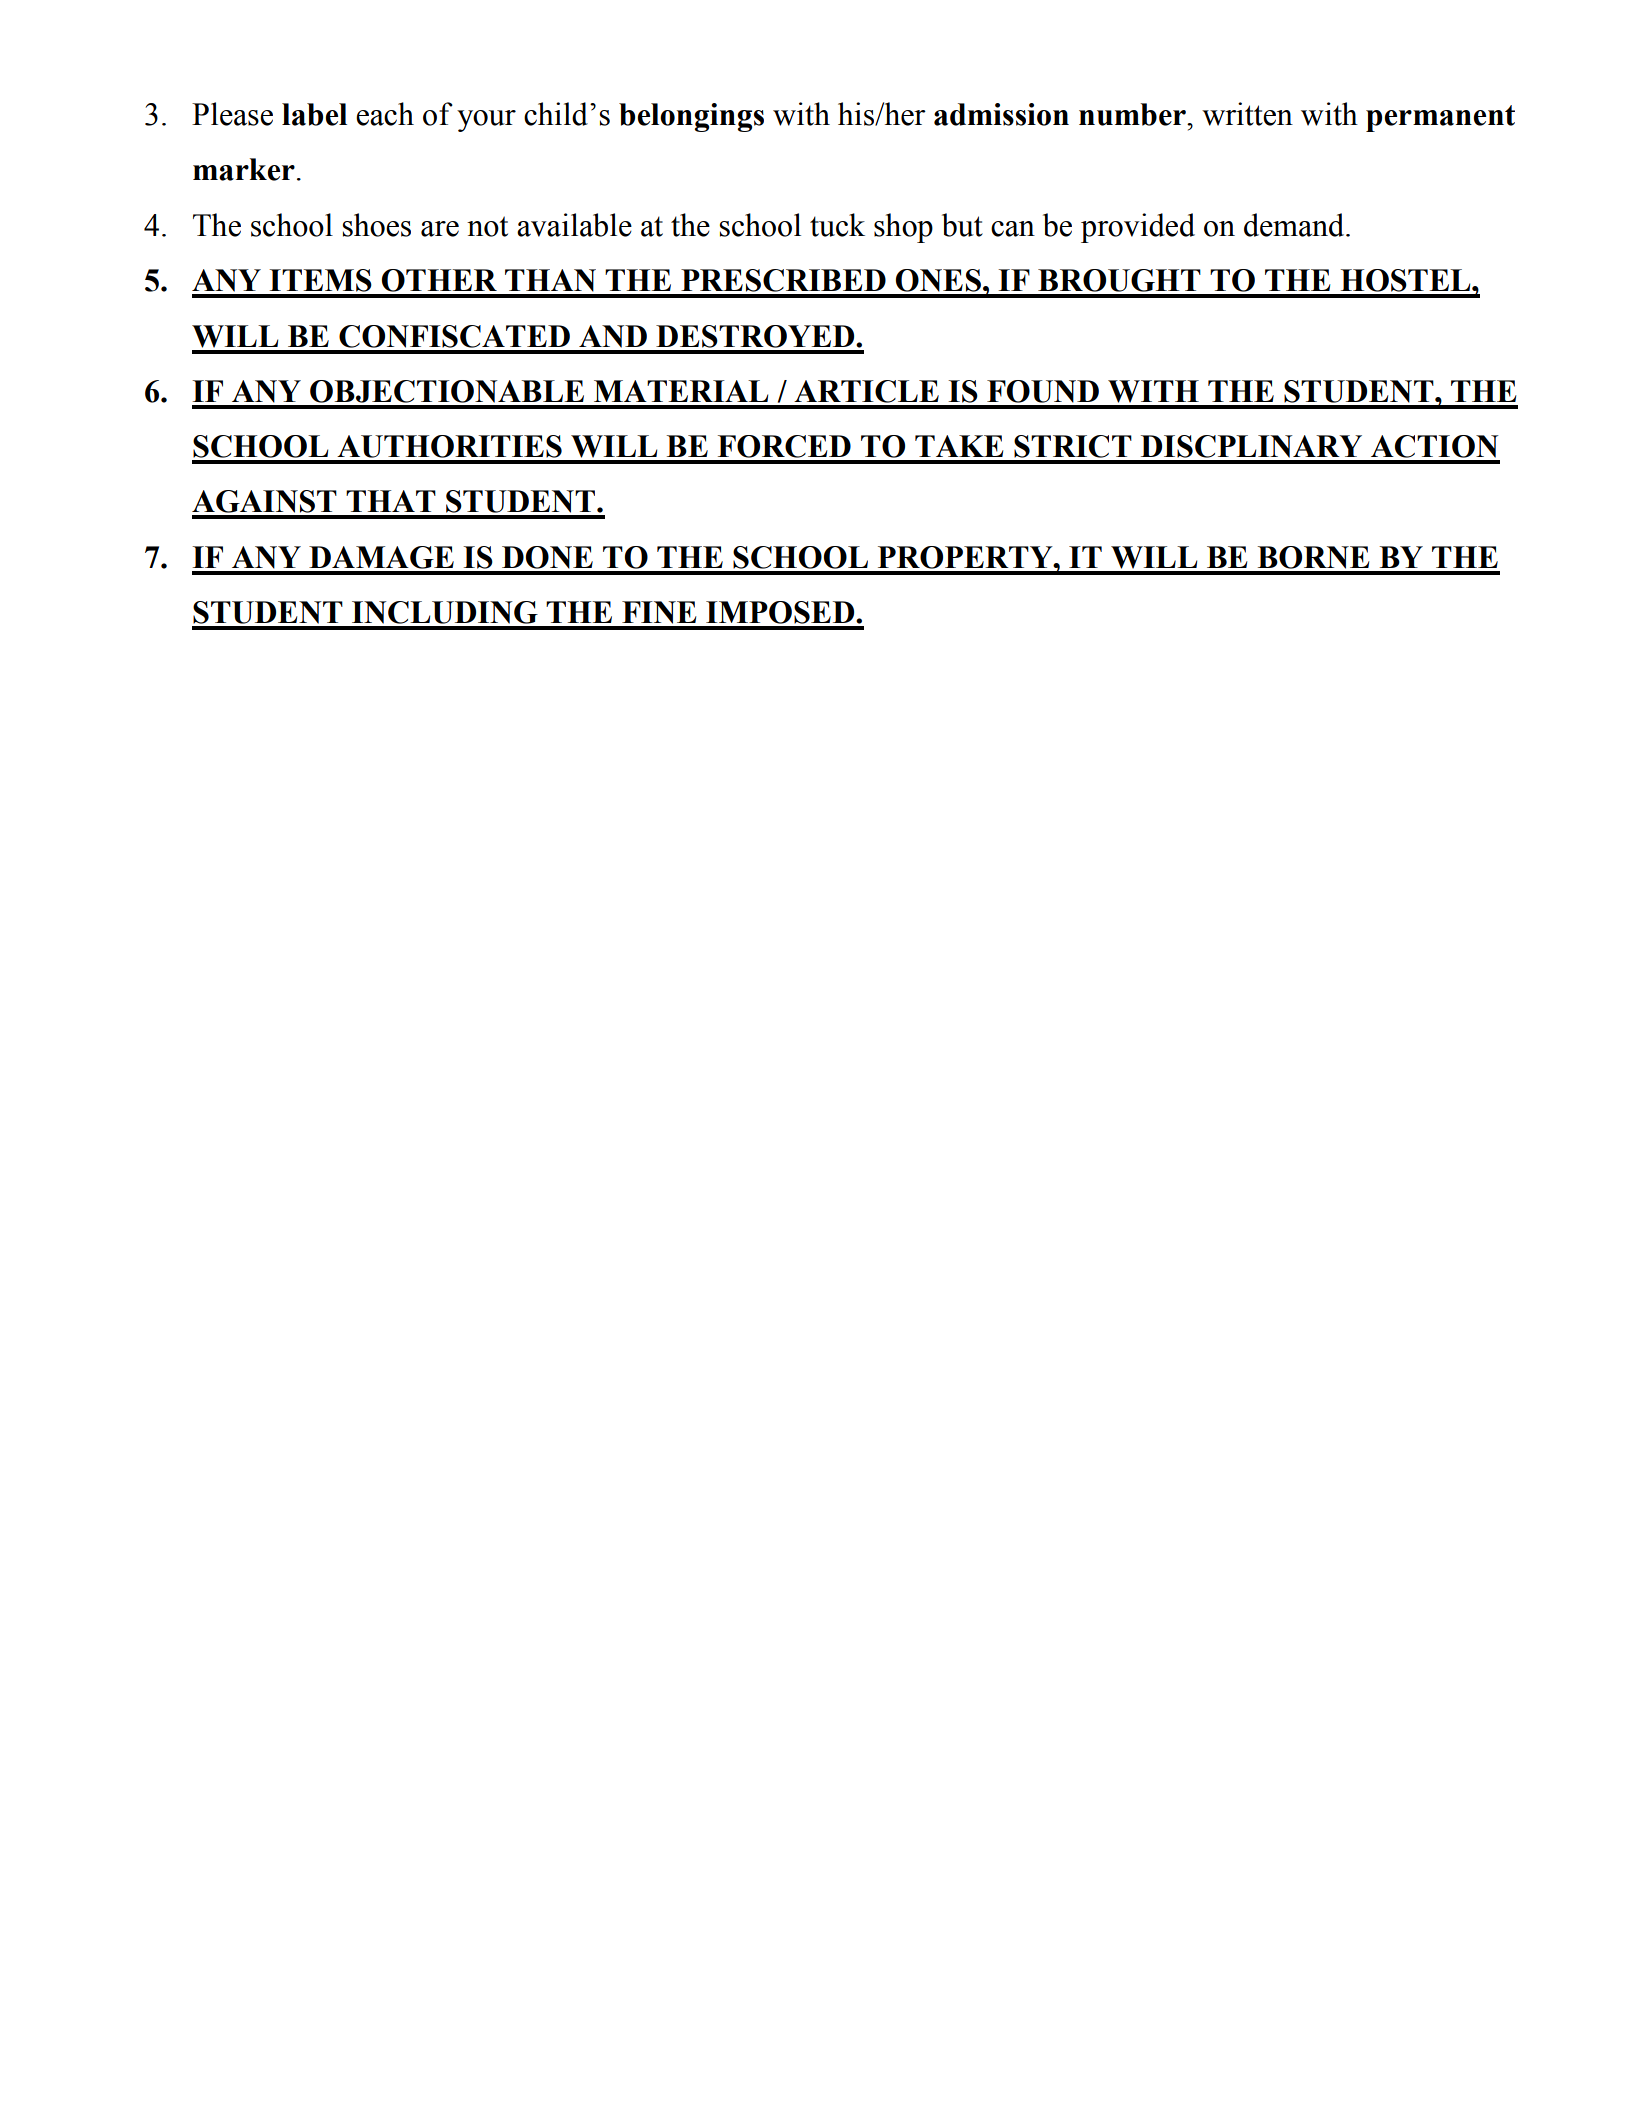  I want to click on shop, so click(903, 228).
